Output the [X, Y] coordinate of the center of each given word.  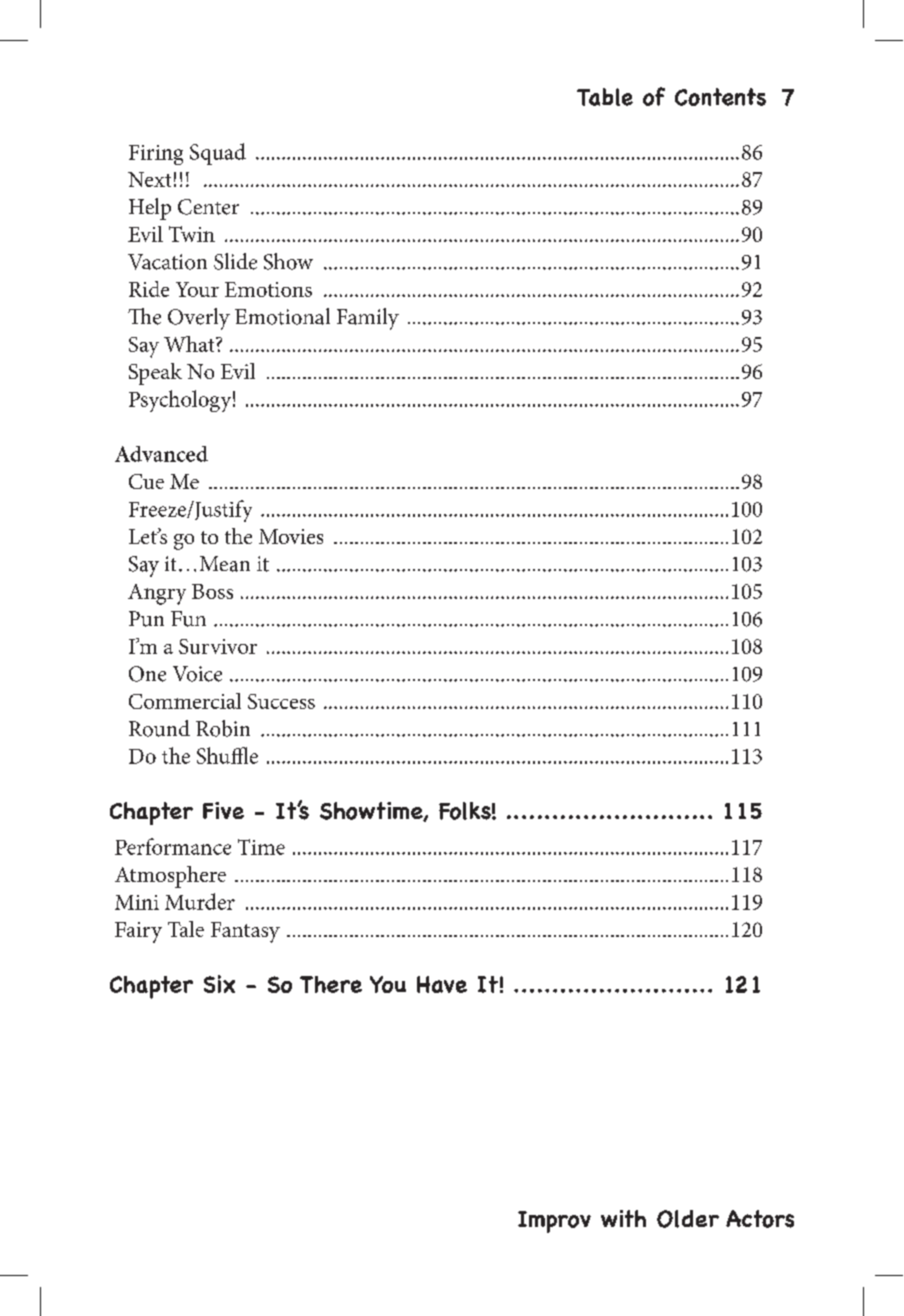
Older [688, 1219]
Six [219, 984]
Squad [218, 154]
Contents [720, 97]
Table [605, 97]
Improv [554, 1222]
